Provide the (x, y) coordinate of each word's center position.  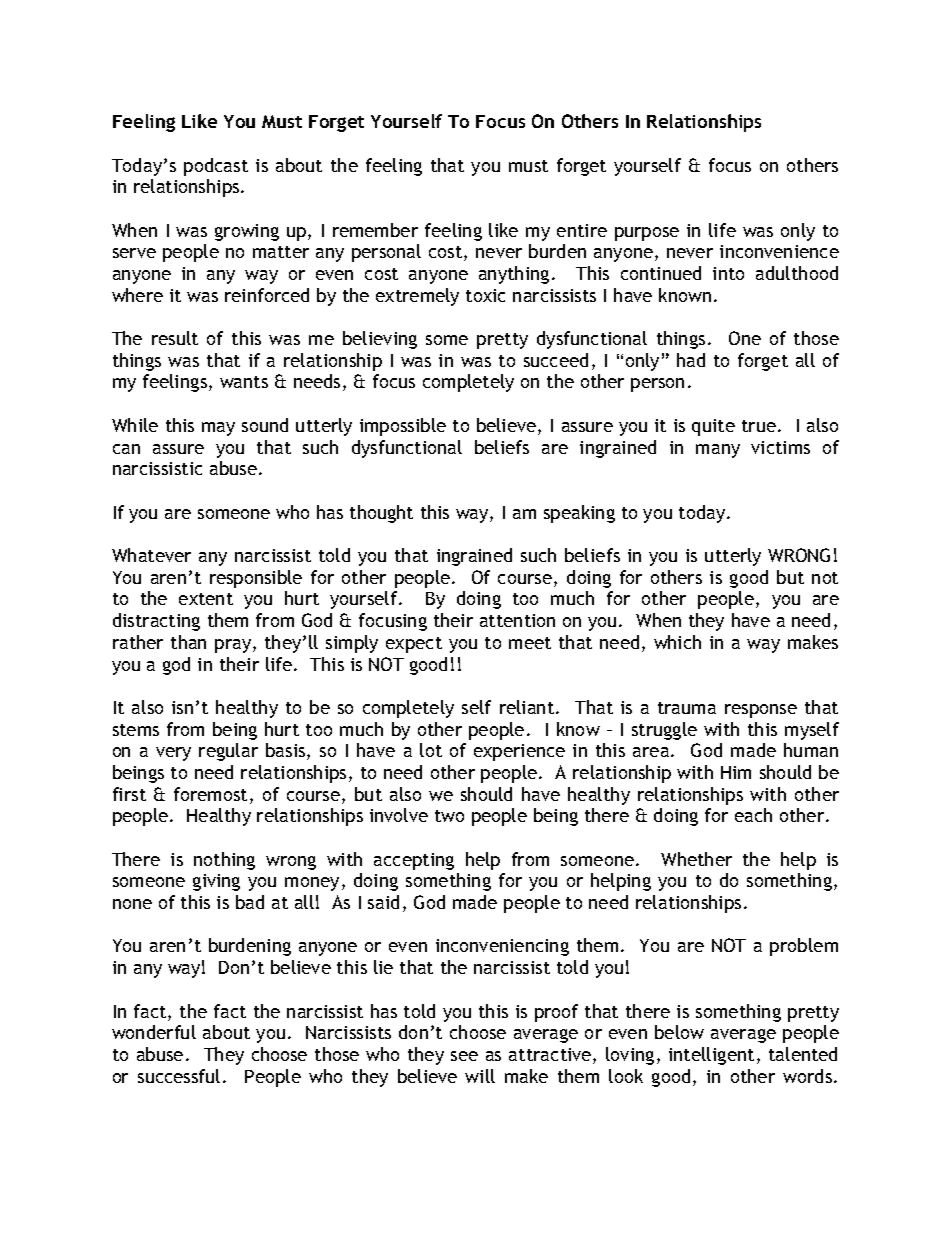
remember (375, 230)
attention (517, 620)
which (677, 642)
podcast (216, 167)
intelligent (711, 1056)
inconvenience (779, 251)
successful (179, 1076)
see (464, 1056)
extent (206, 599)
